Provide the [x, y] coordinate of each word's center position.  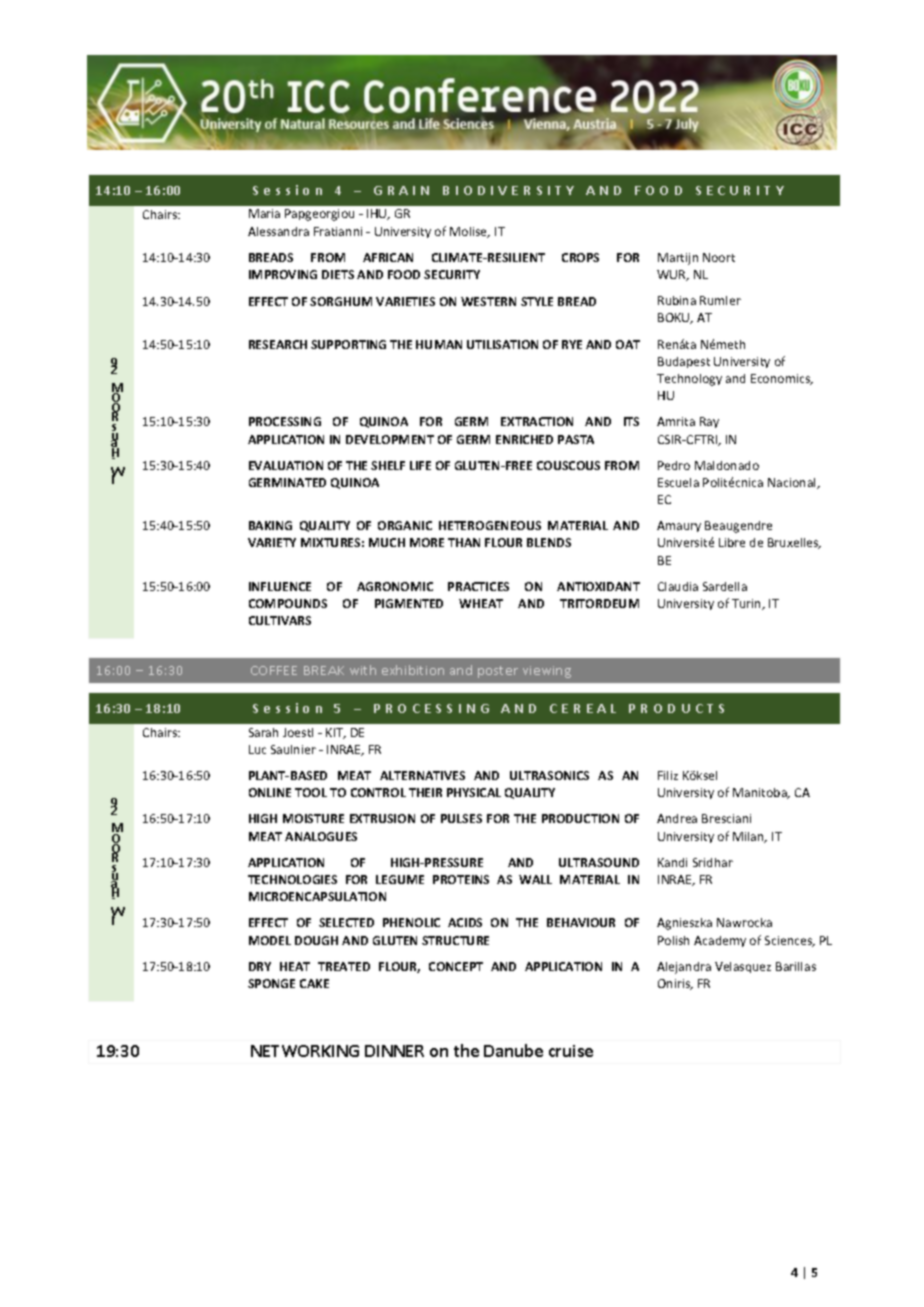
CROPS [580, 257]
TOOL [311, 792]
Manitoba [761, 793]
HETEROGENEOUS [490, 525]
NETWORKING [305, 1051]
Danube [513, 1050]
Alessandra [278, 231]
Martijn [678, 259]
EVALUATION [286, 465]
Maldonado [727, 465]
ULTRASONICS [549, 775]
